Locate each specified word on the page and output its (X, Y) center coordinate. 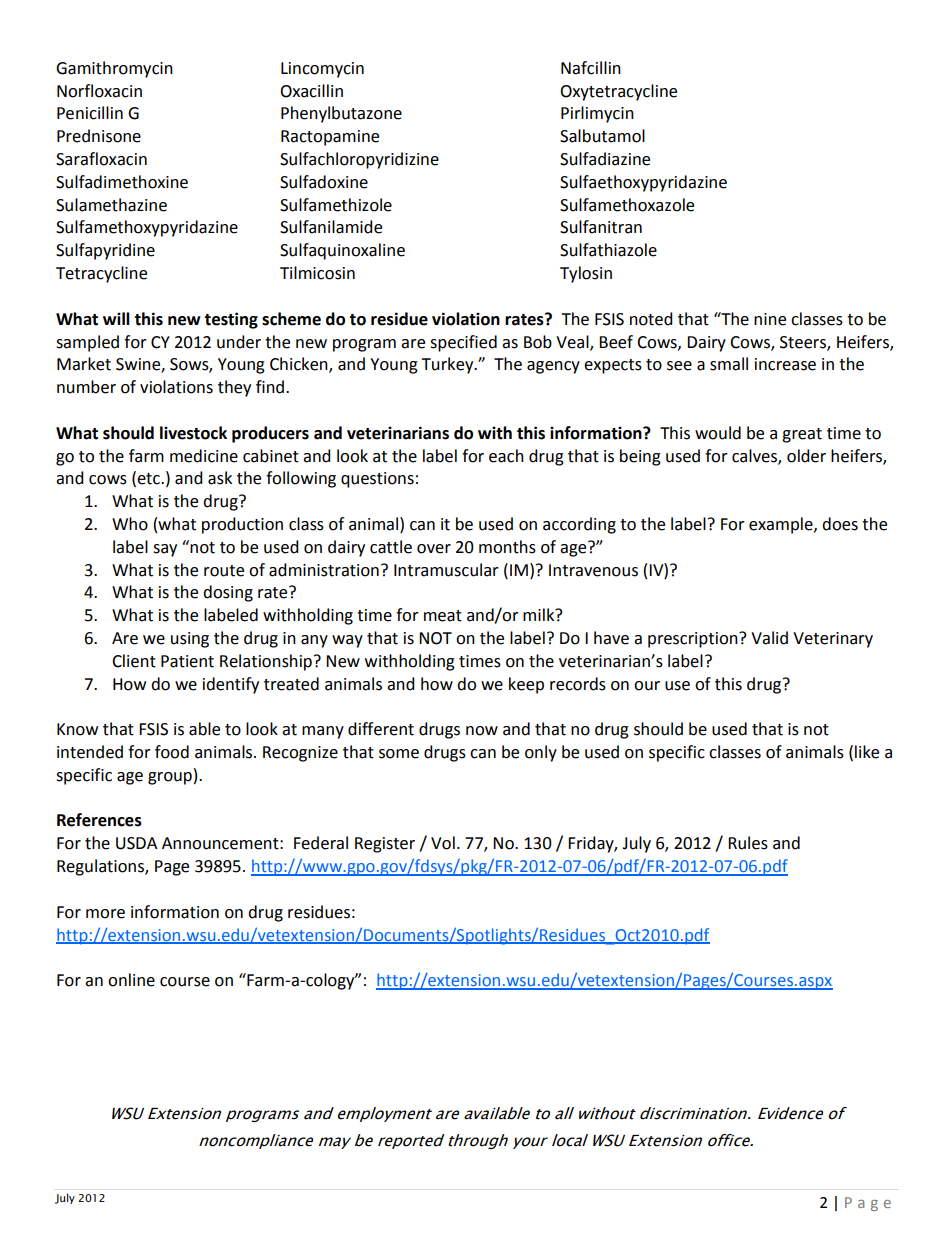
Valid (769, 638)
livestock (193, 433)
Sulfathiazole (608, 250)
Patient (187, 661)
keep (526, 685)
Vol (443, 843)
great (802, 435)
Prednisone (99, 136)
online (131, 980)
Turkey (448, 365)
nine (770, 319)
